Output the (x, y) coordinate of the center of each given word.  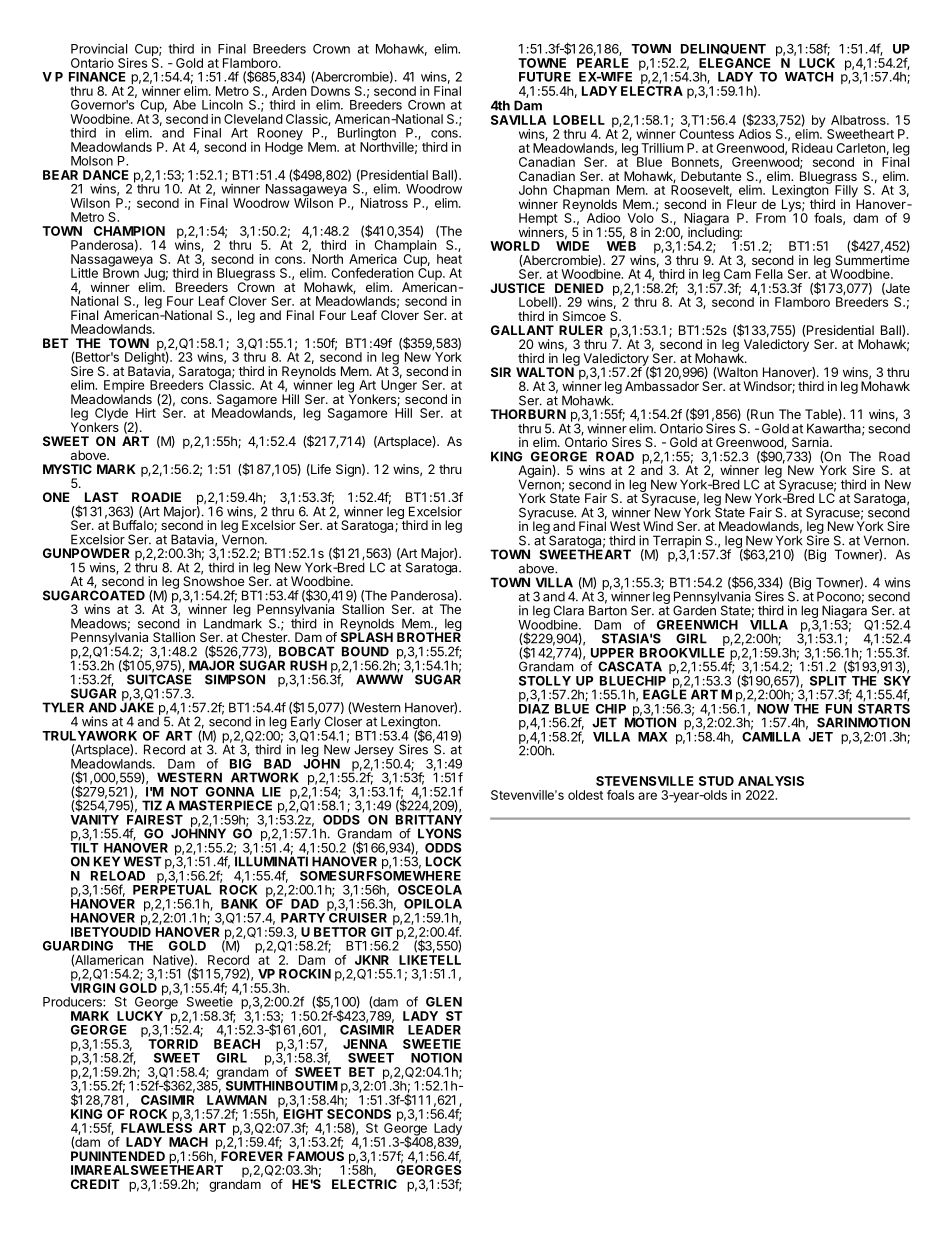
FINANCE (97, 77)
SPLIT (828, 681)
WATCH (809, 77)
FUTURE (545, 77)
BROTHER (429, 636)
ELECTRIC (364, 1184)
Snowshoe (213, 580)
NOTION (436, 1058)
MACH (188, 1142)
